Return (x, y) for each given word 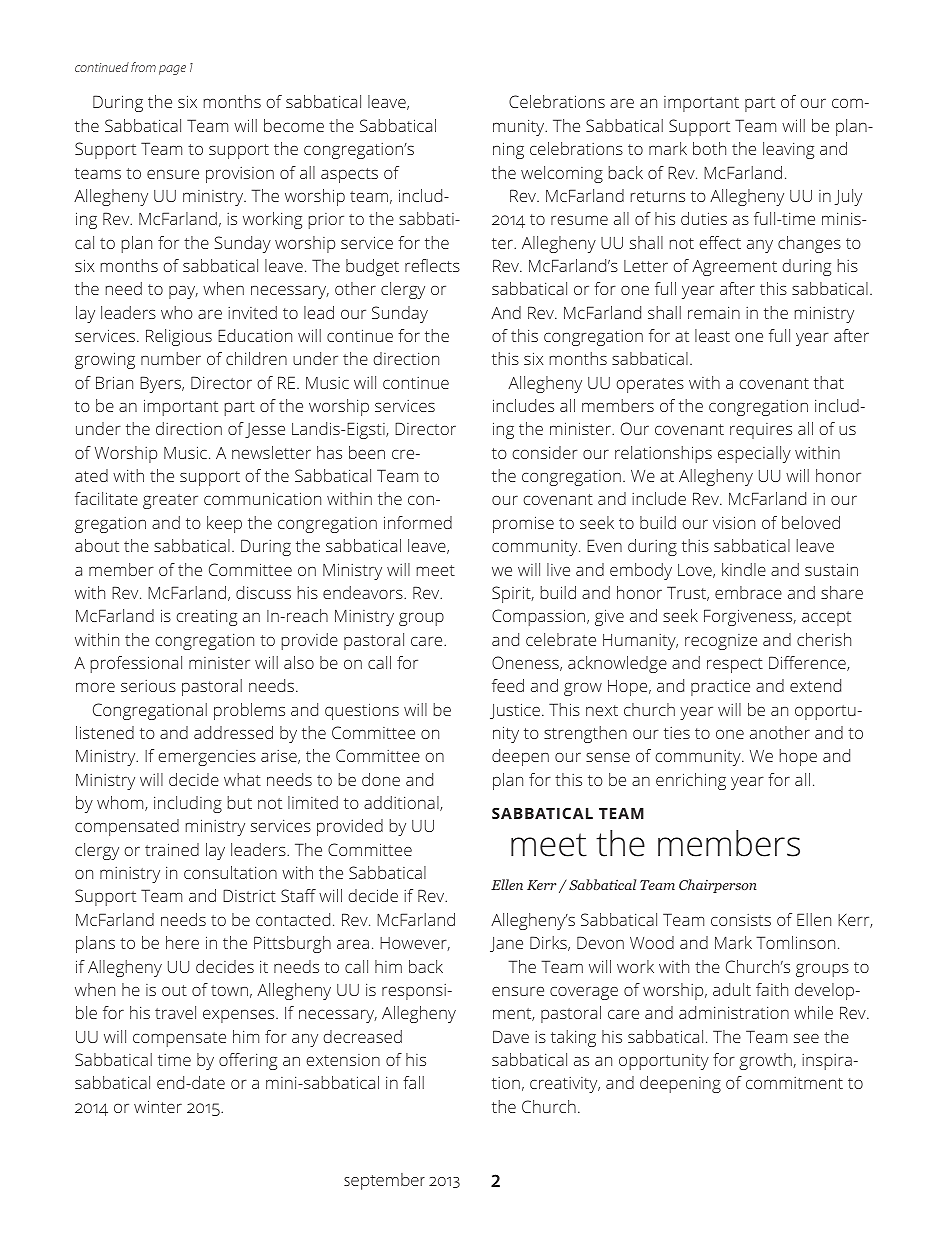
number (171, 358)
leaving (788, 150)
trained (172, 849)
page (172, 70)
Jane (506, 944)
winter (158, 1106)
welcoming (562, 174)
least (712, 335)
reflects (432, 265)
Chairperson (718, 886)
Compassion (540, 617)
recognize (721, 642)
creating (206, 617)
